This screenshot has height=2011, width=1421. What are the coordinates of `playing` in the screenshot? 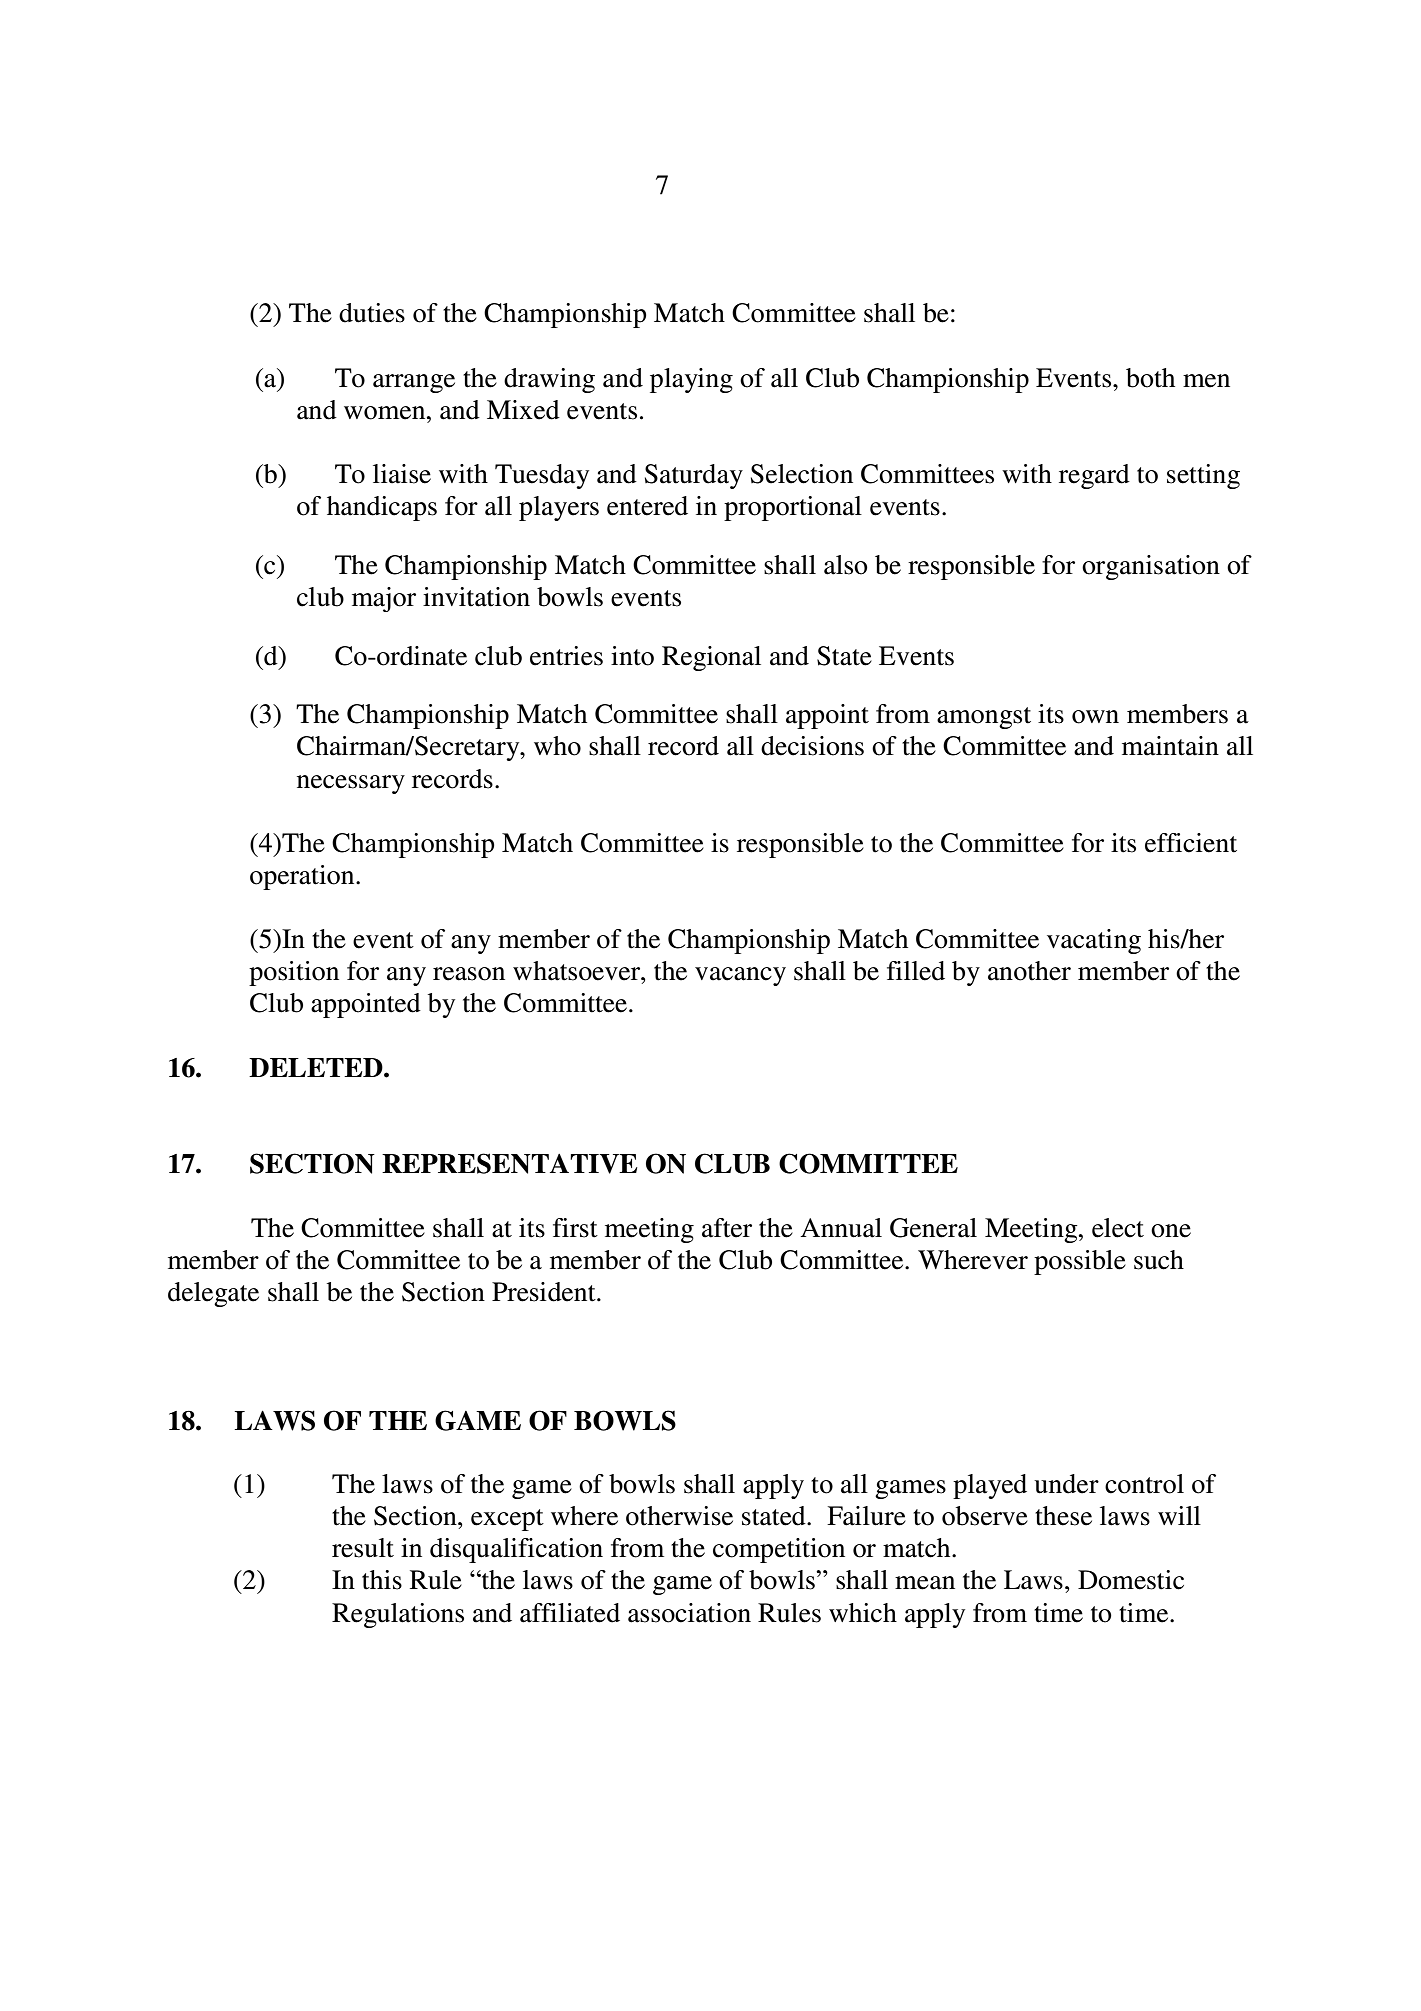 It's located at (691, 380).
